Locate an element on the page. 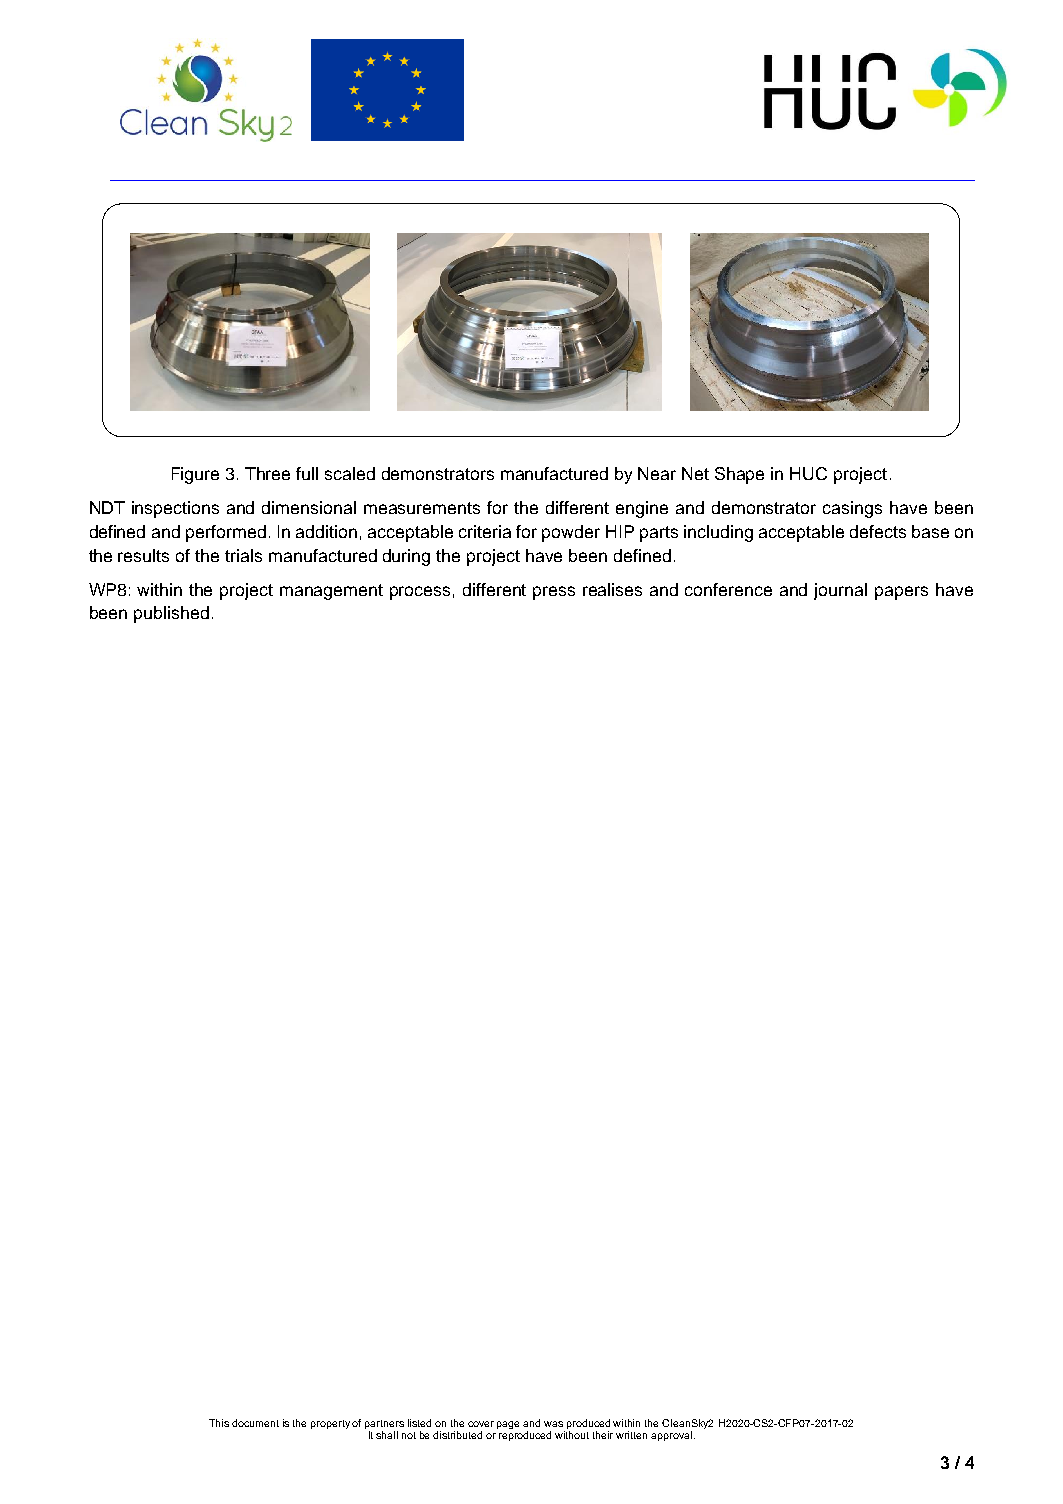  press is located at coordinates (554, 593).
